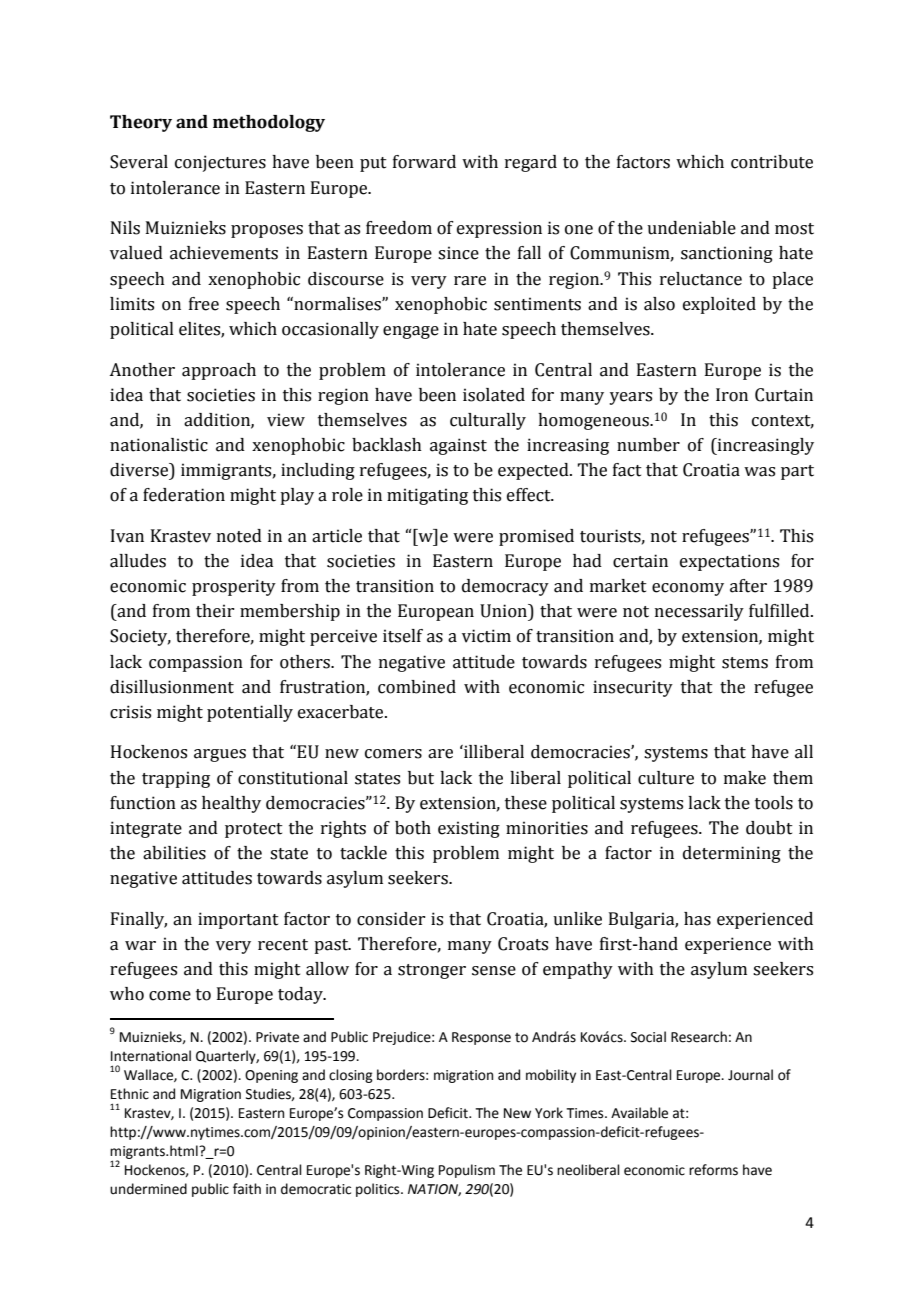 The height and width of the document is (1308, 924). Describe the element at coordinates (467, 1171) in the document. I see `Populism` at that location.
